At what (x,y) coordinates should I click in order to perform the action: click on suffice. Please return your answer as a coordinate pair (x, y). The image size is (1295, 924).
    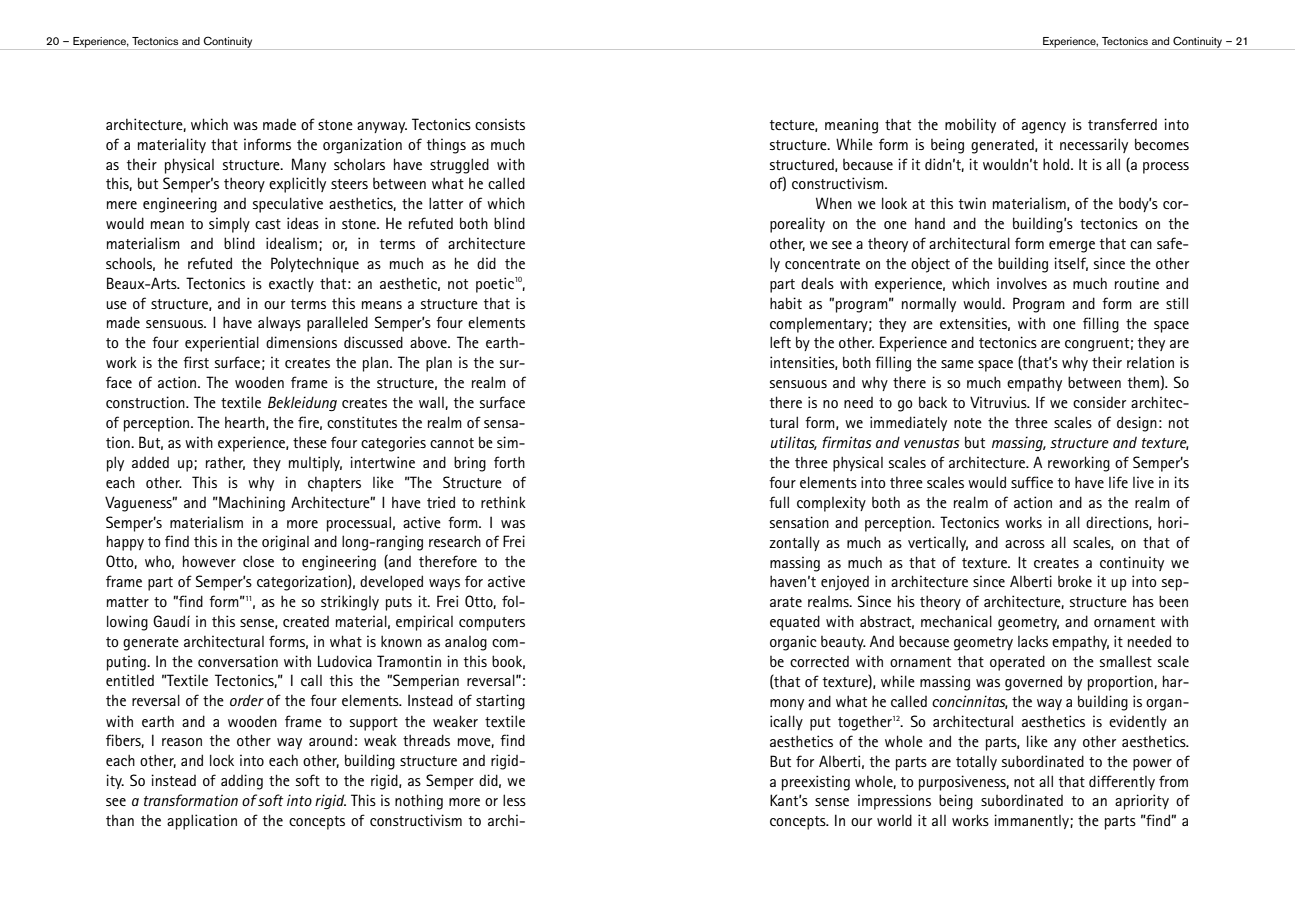
    Looking at the image, I should click on (1032, 482).
